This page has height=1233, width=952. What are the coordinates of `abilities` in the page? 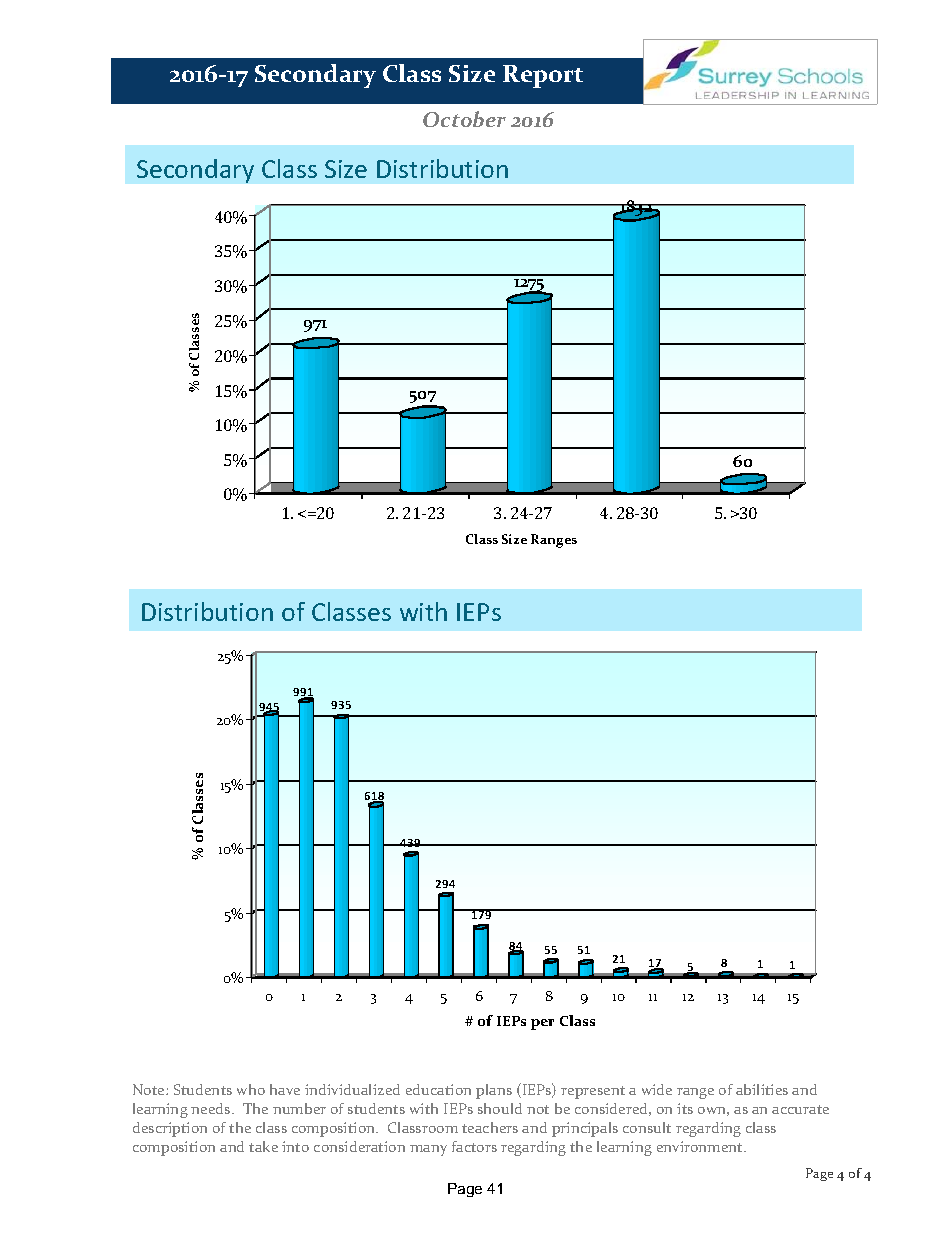 It's located at (762, 1089).
